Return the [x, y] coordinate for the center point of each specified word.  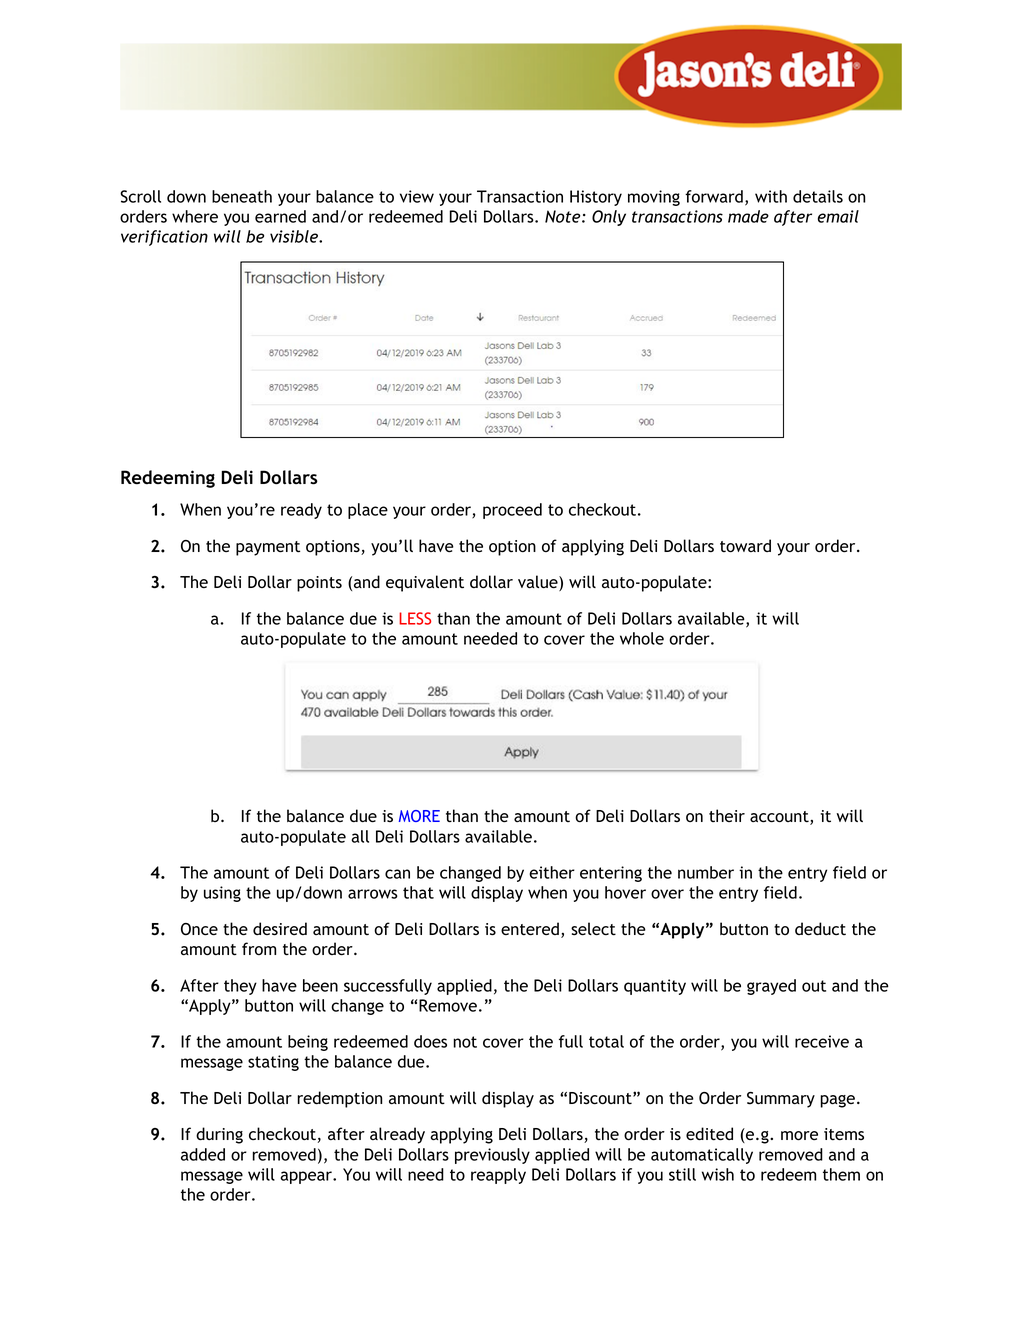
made [748, 216]
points [319, 584]
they [240, 987]
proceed [512, 511]
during [219, 1135]
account [780, 818]
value [539, 583]
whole [642, 638]
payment [268, 548]
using [222, 894]
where [195, 216]
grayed [771, 987]
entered [530, 929]
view [417, 196]
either [552, 872]
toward [745, 546]
